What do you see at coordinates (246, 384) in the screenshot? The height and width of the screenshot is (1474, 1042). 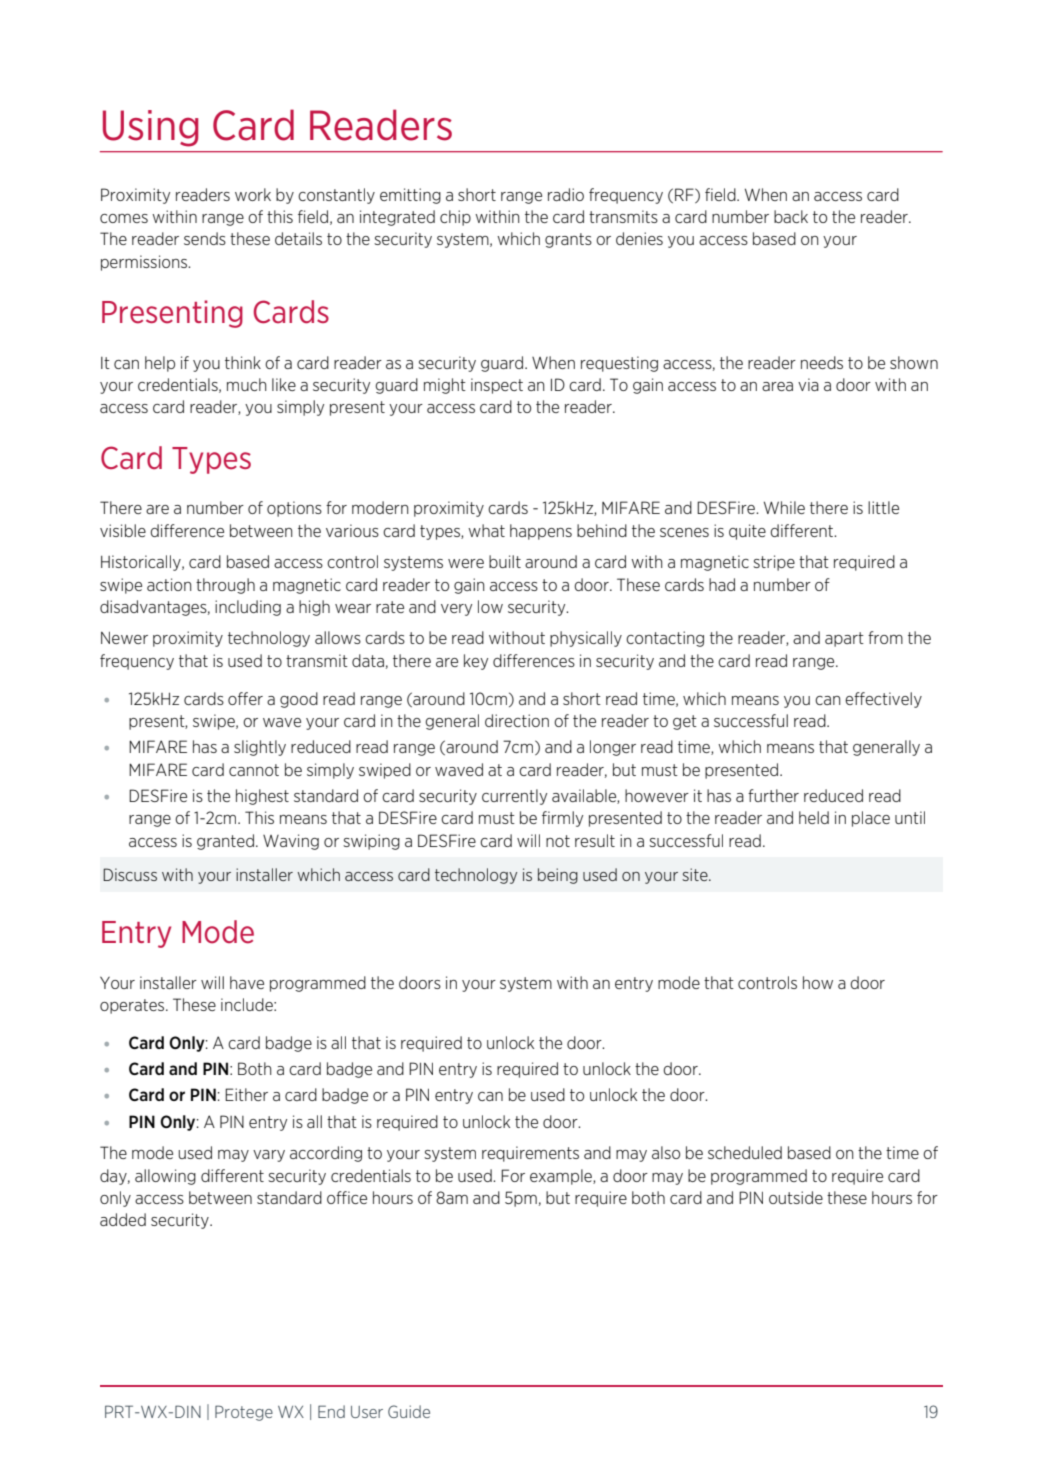 I see `much` at bounding box center [246, 384].
